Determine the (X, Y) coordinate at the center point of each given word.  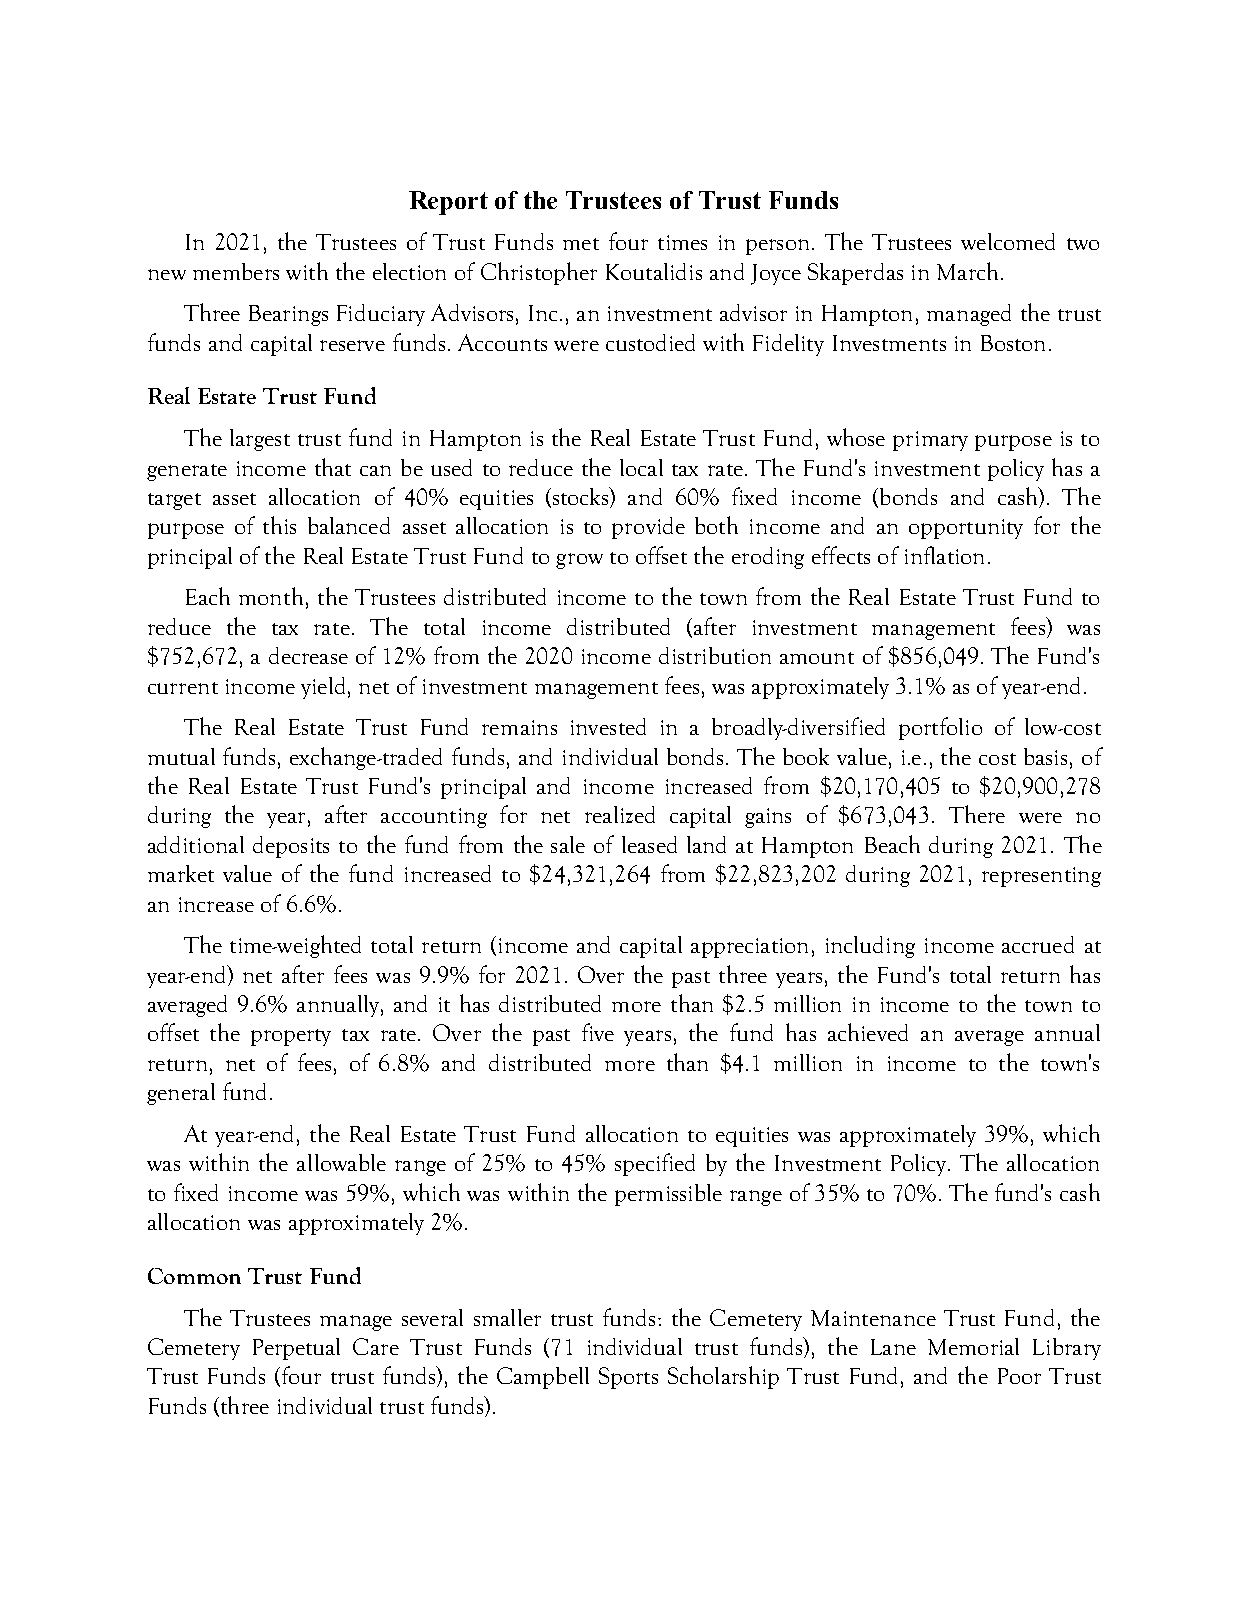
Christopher (539, 273)
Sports (628, 1378)
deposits (291, 847)
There (977, 814)
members (236, 271)
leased (649, 844)
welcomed (1008, 241)
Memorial (973, 1346)
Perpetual (296, 1349)
